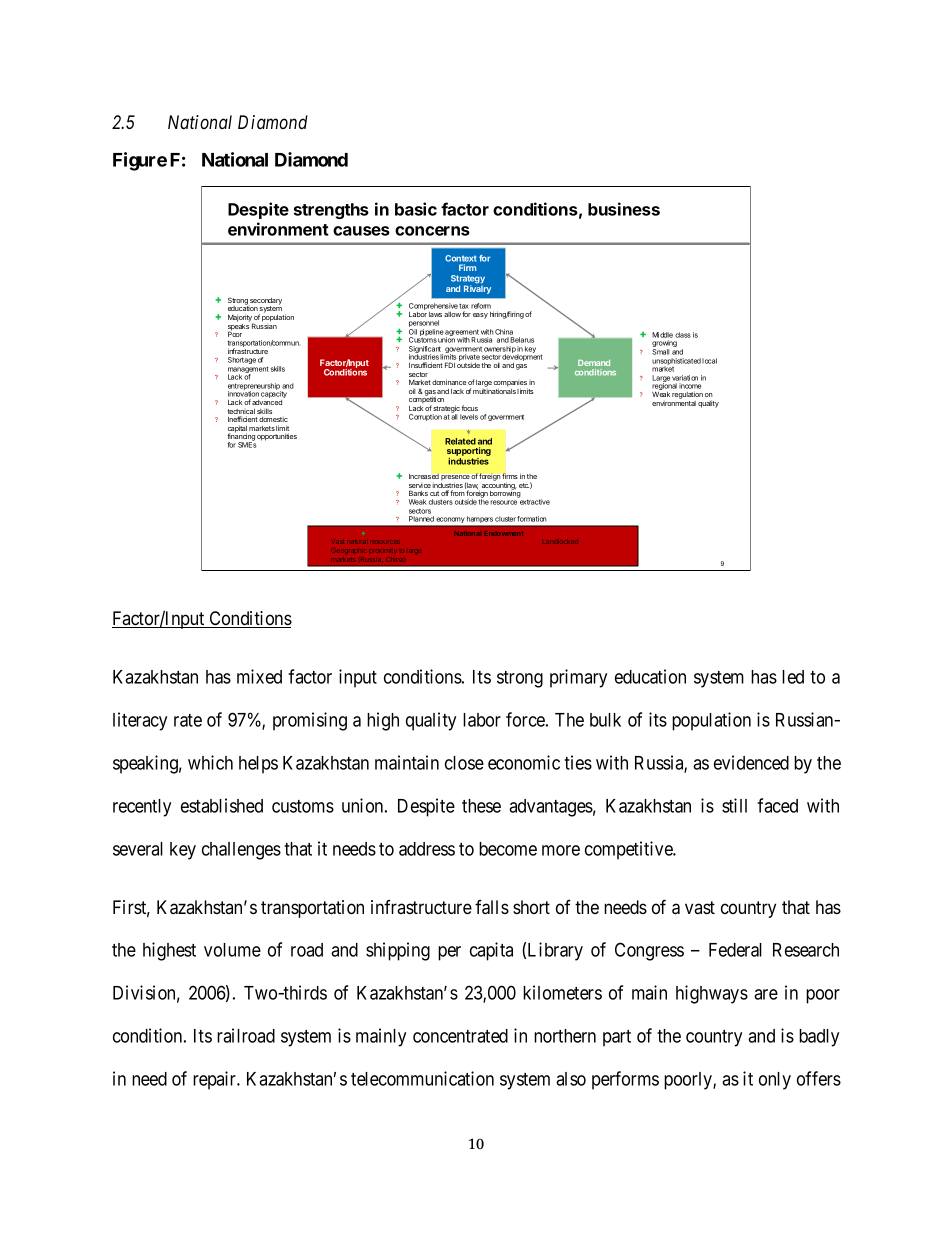 The height and width of the screenshot is (1233, 952). What do you see at coordinates (461, 258) in the screenshot?
I see `Context` at bounding box center [461, 258].
